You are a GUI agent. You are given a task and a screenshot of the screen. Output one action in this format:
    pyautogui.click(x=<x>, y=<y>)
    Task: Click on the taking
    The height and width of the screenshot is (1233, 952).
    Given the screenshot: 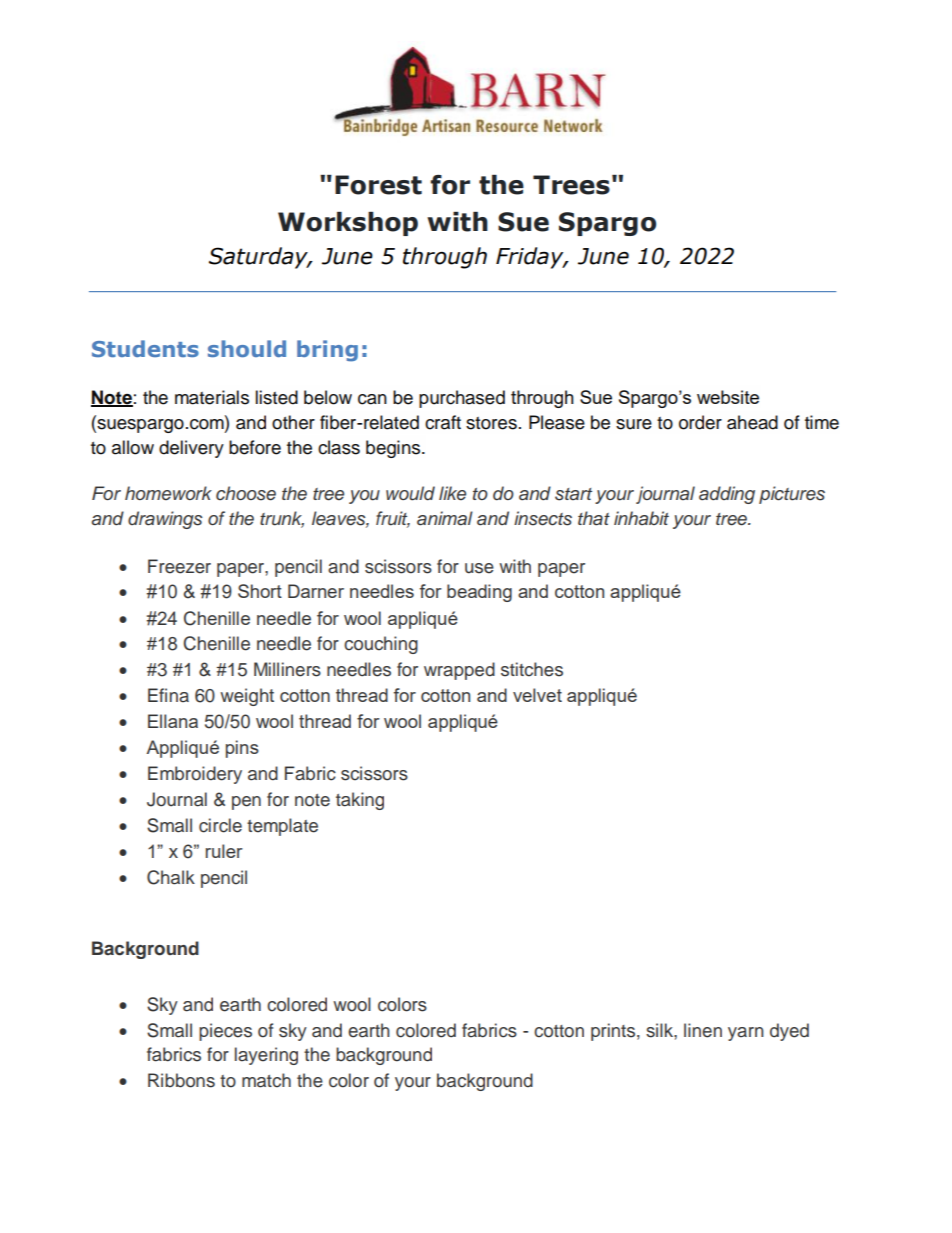 What is the action you would take?
    pyautogui.click(x=360, y=801)
